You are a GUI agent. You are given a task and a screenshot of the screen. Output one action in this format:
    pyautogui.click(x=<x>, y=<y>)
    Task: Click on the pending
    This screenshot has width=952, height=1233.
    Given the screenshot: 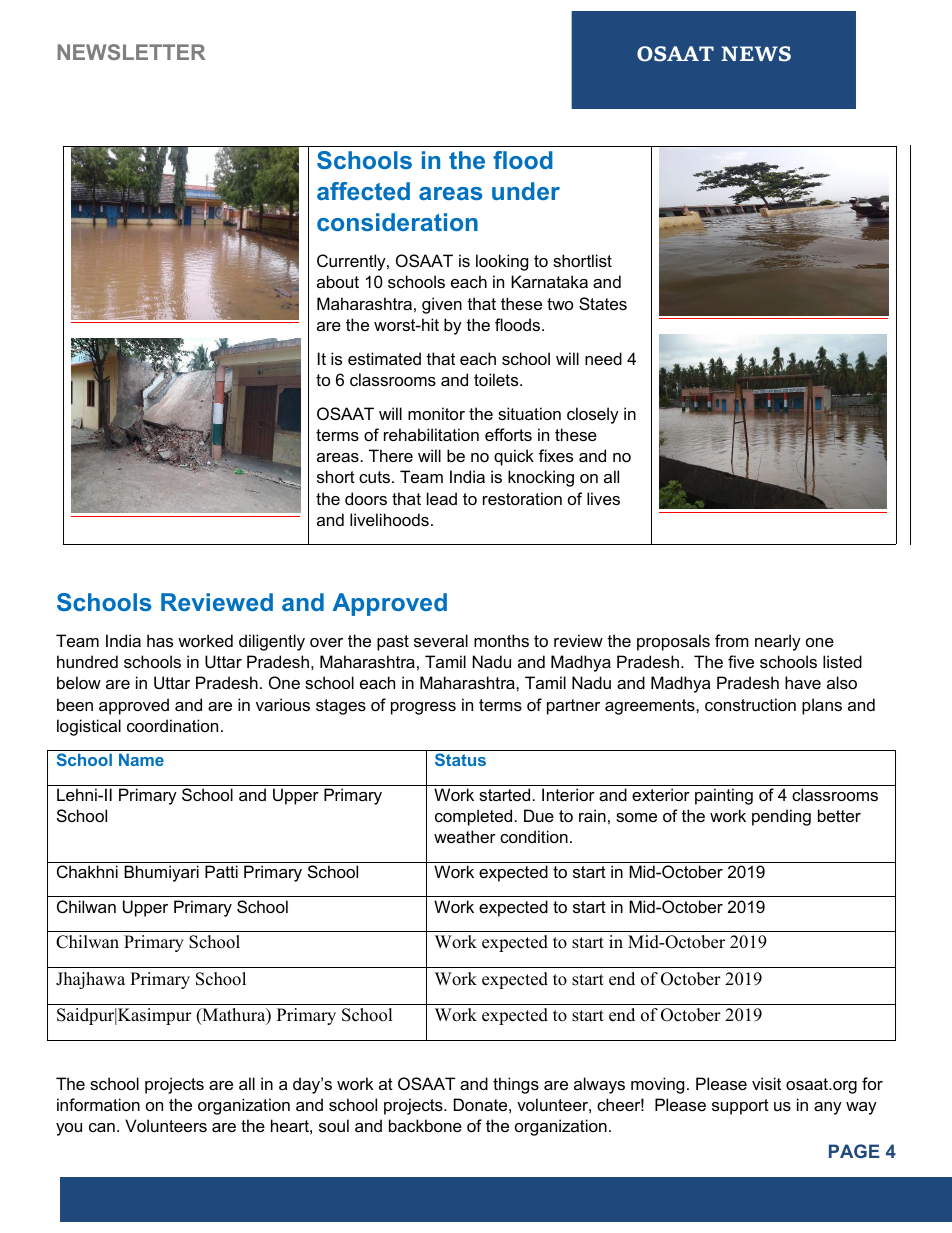 What is the action you would take?
    pyautogui.click(x=781, y=817)
